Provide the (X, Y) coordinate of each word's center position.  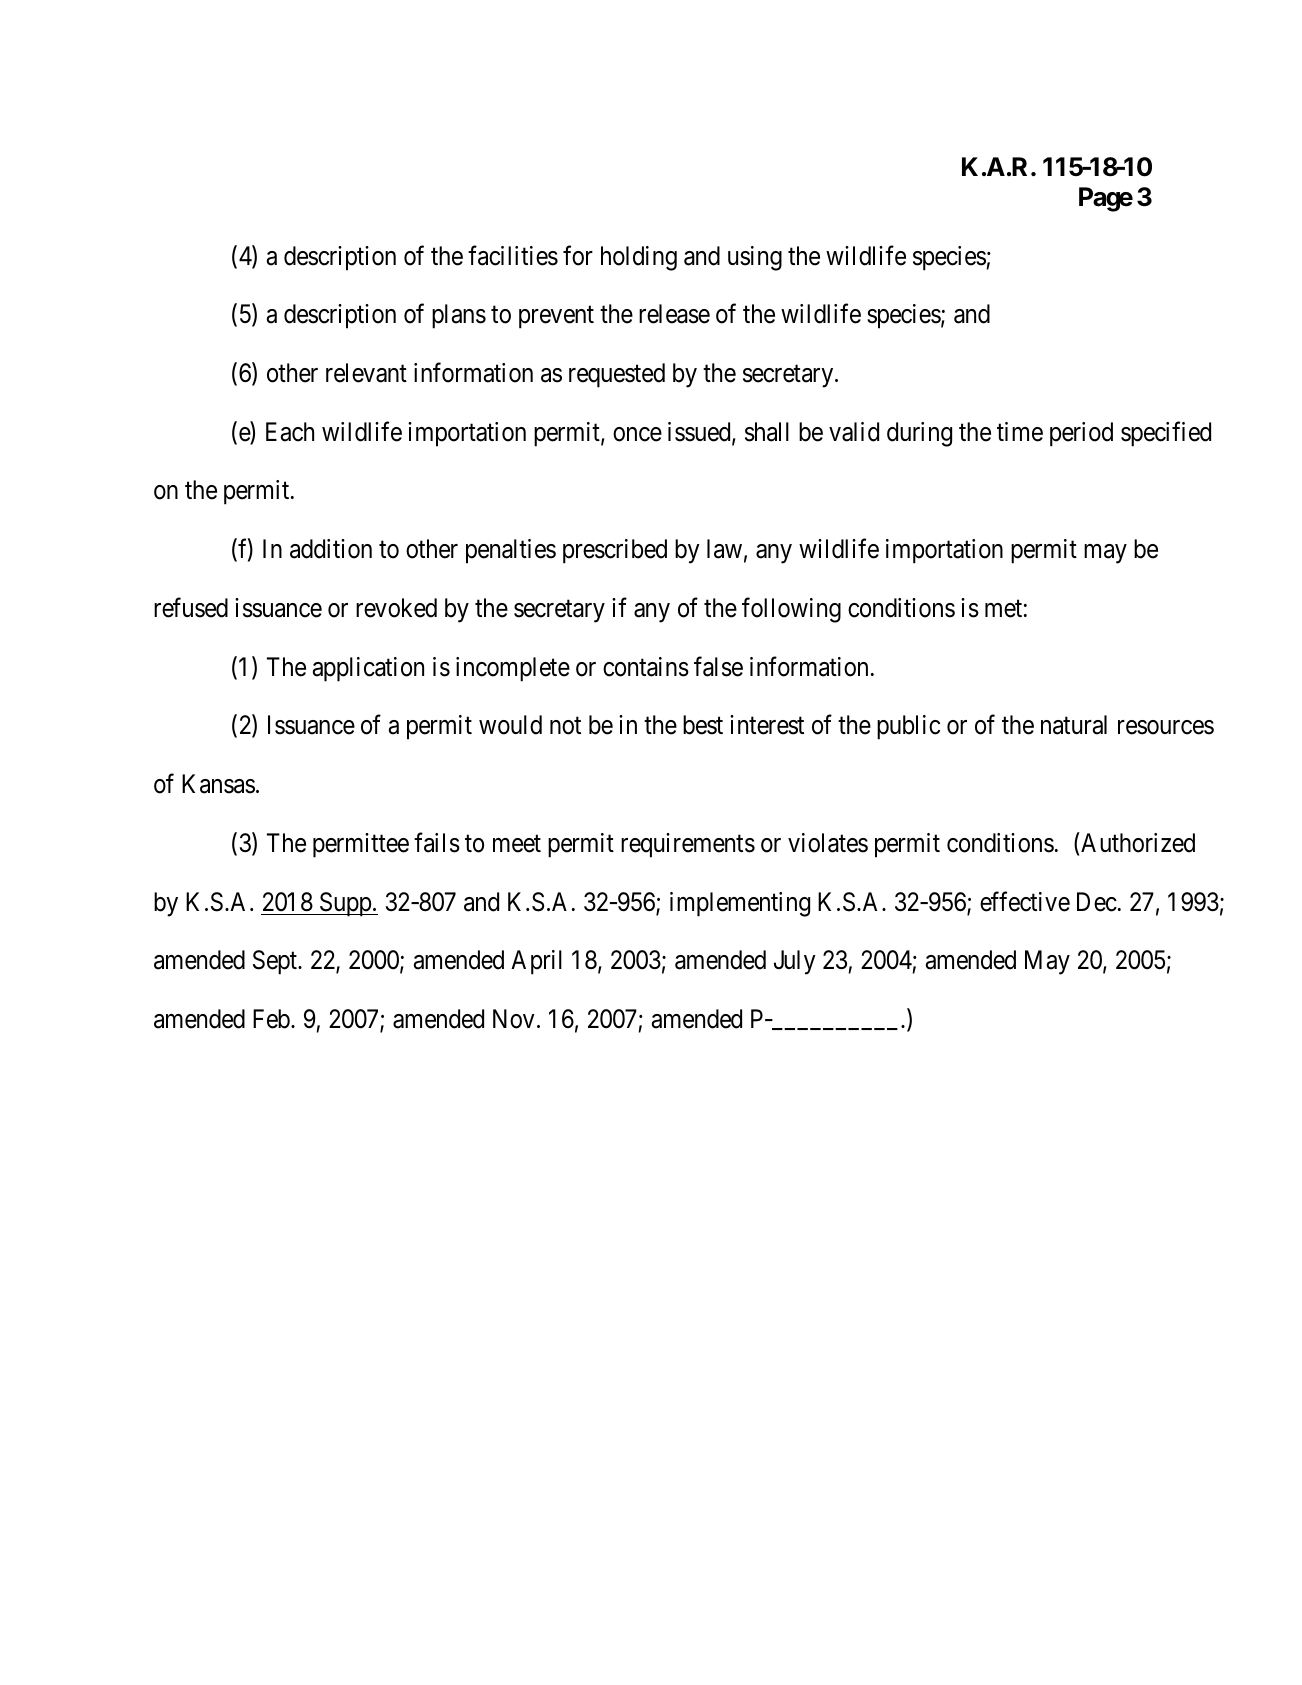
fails (437, 842)
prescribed (615, 551)
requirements (688, 845)
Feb (271, 1019)
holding (639, 258)
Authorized (1137, 842)
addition (331, 549)
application (368, 669)
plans (459, 316)
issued (700, 433)
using (755, 258)
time (1020, 432)
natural (1074, 725)
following (791, 610)
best (703, 725)
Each (290, 432)
